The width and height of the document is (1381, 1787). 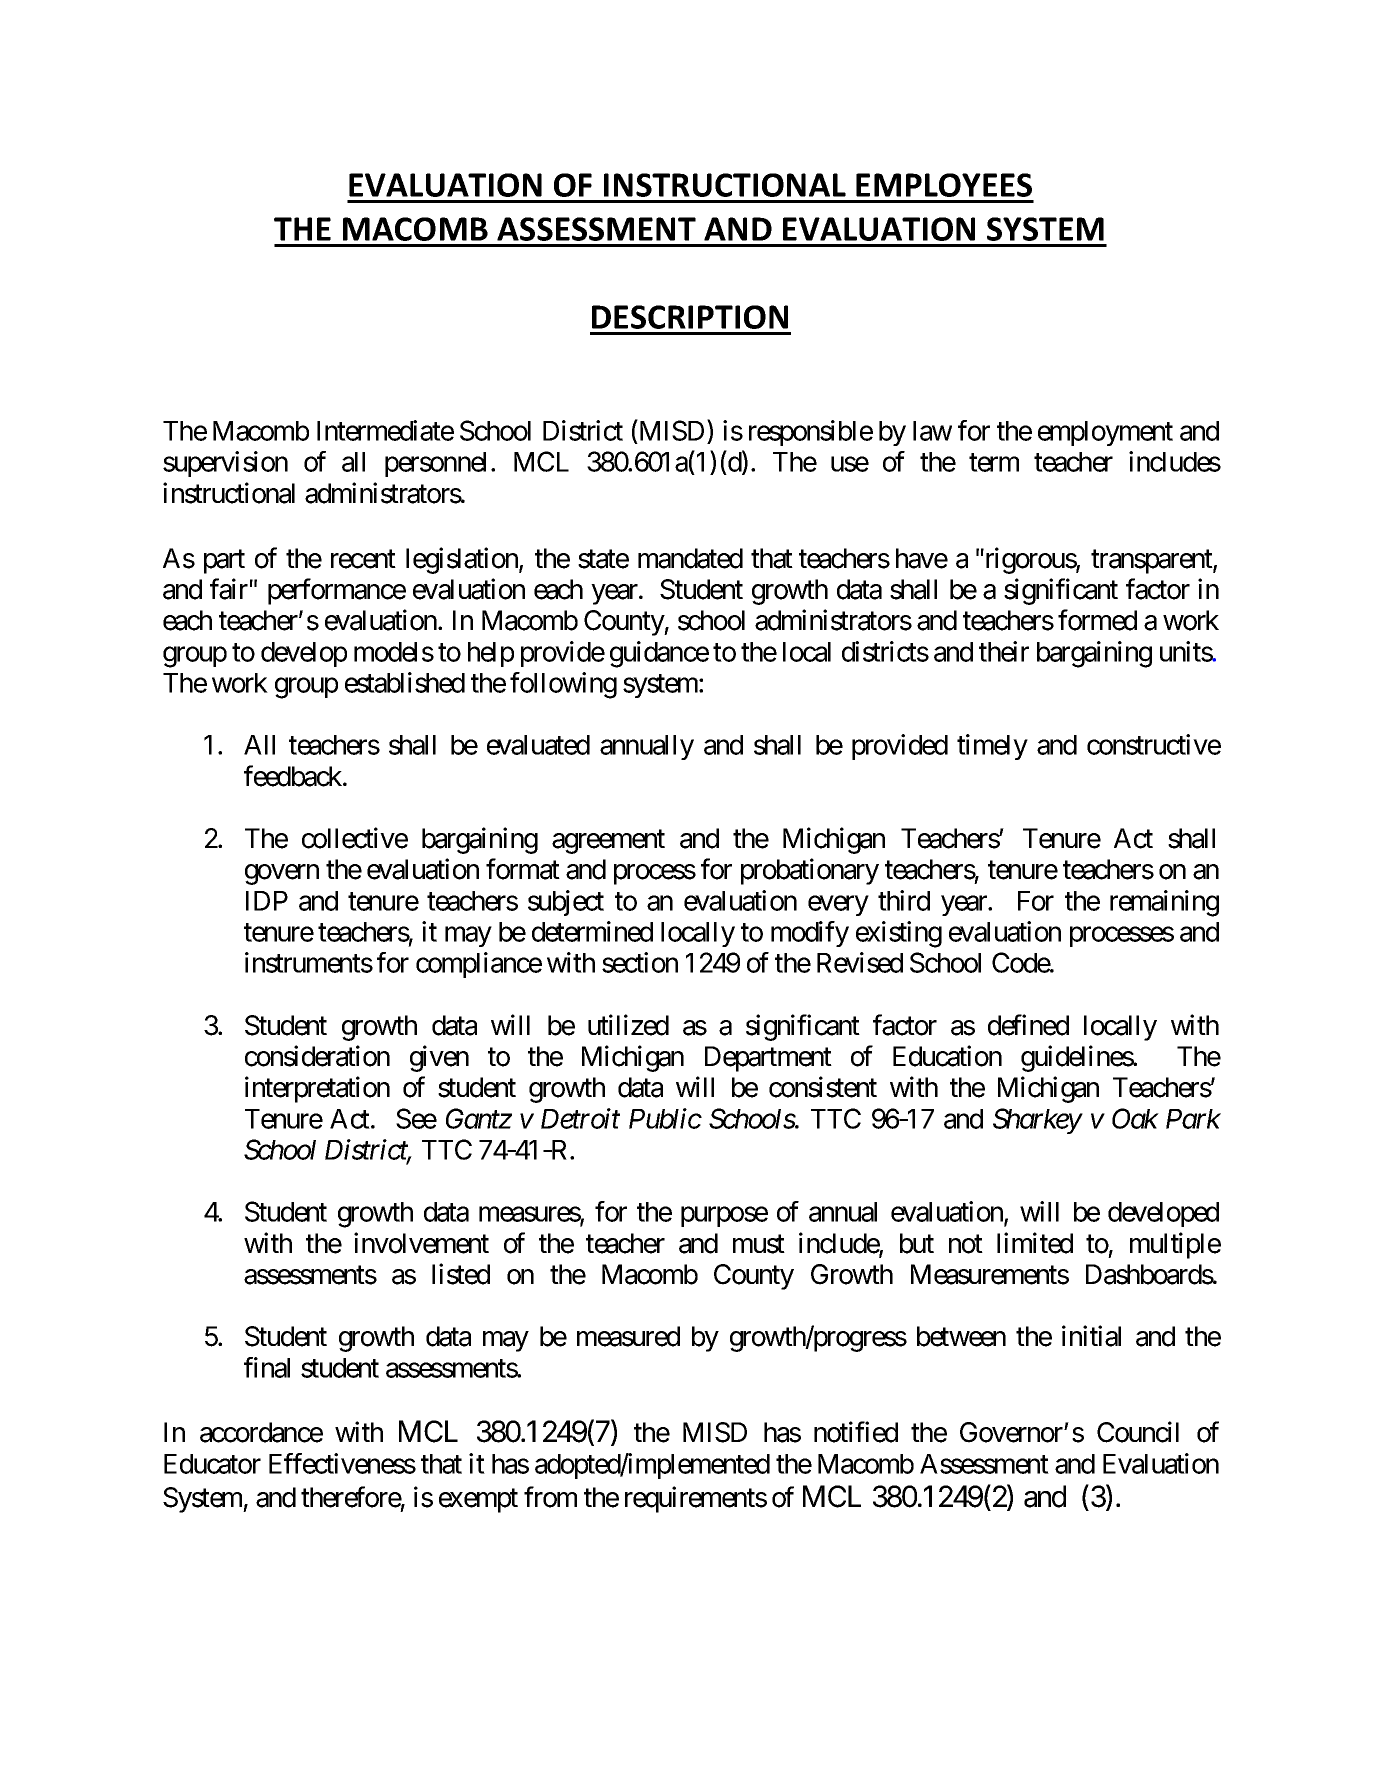 What do you see at coordinates (628, 1025) in the document?
I see `utilized` at bounding box center [628, 1025].
